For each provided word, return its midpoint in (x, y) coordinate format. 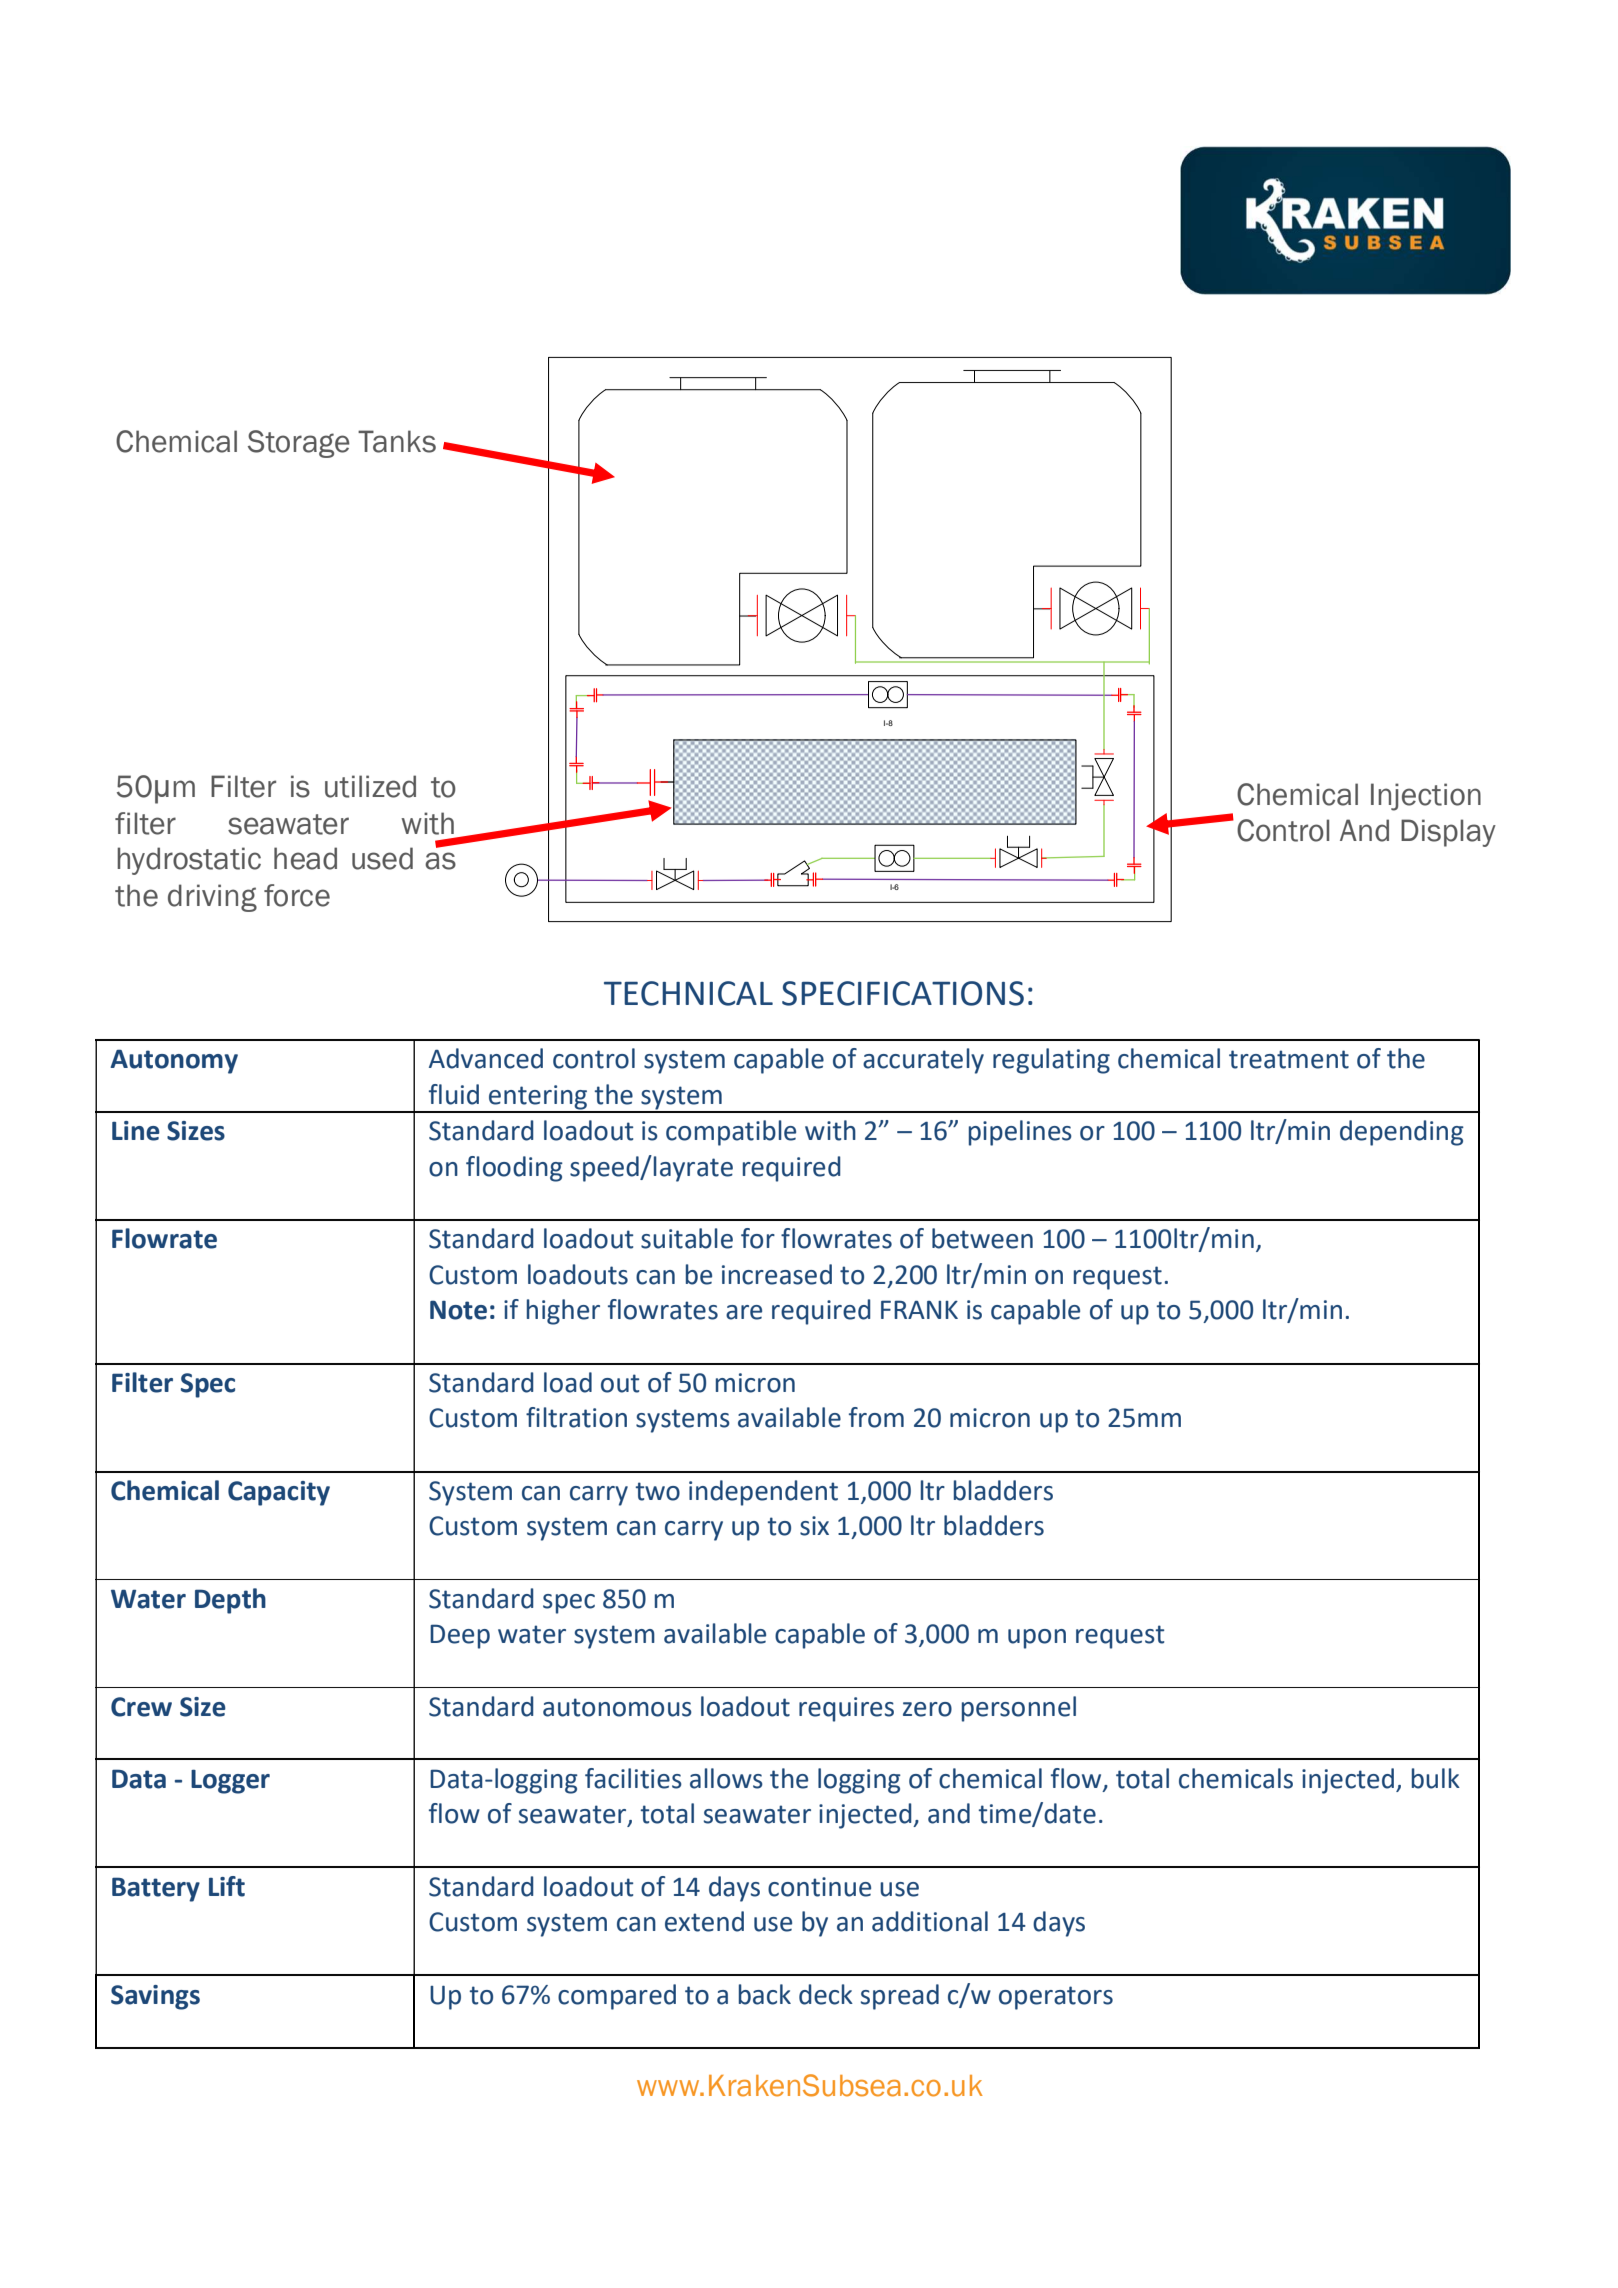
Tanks (397, 441)
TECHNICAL (688, 993)
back (765, 1994)
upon (1037, 1639)
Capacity (279, 1493)
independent (763, 1493)
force (297, 895)
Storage (299, 444)
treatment (1289, 1059)
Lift (227, 1886)
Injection (1426, 797)
